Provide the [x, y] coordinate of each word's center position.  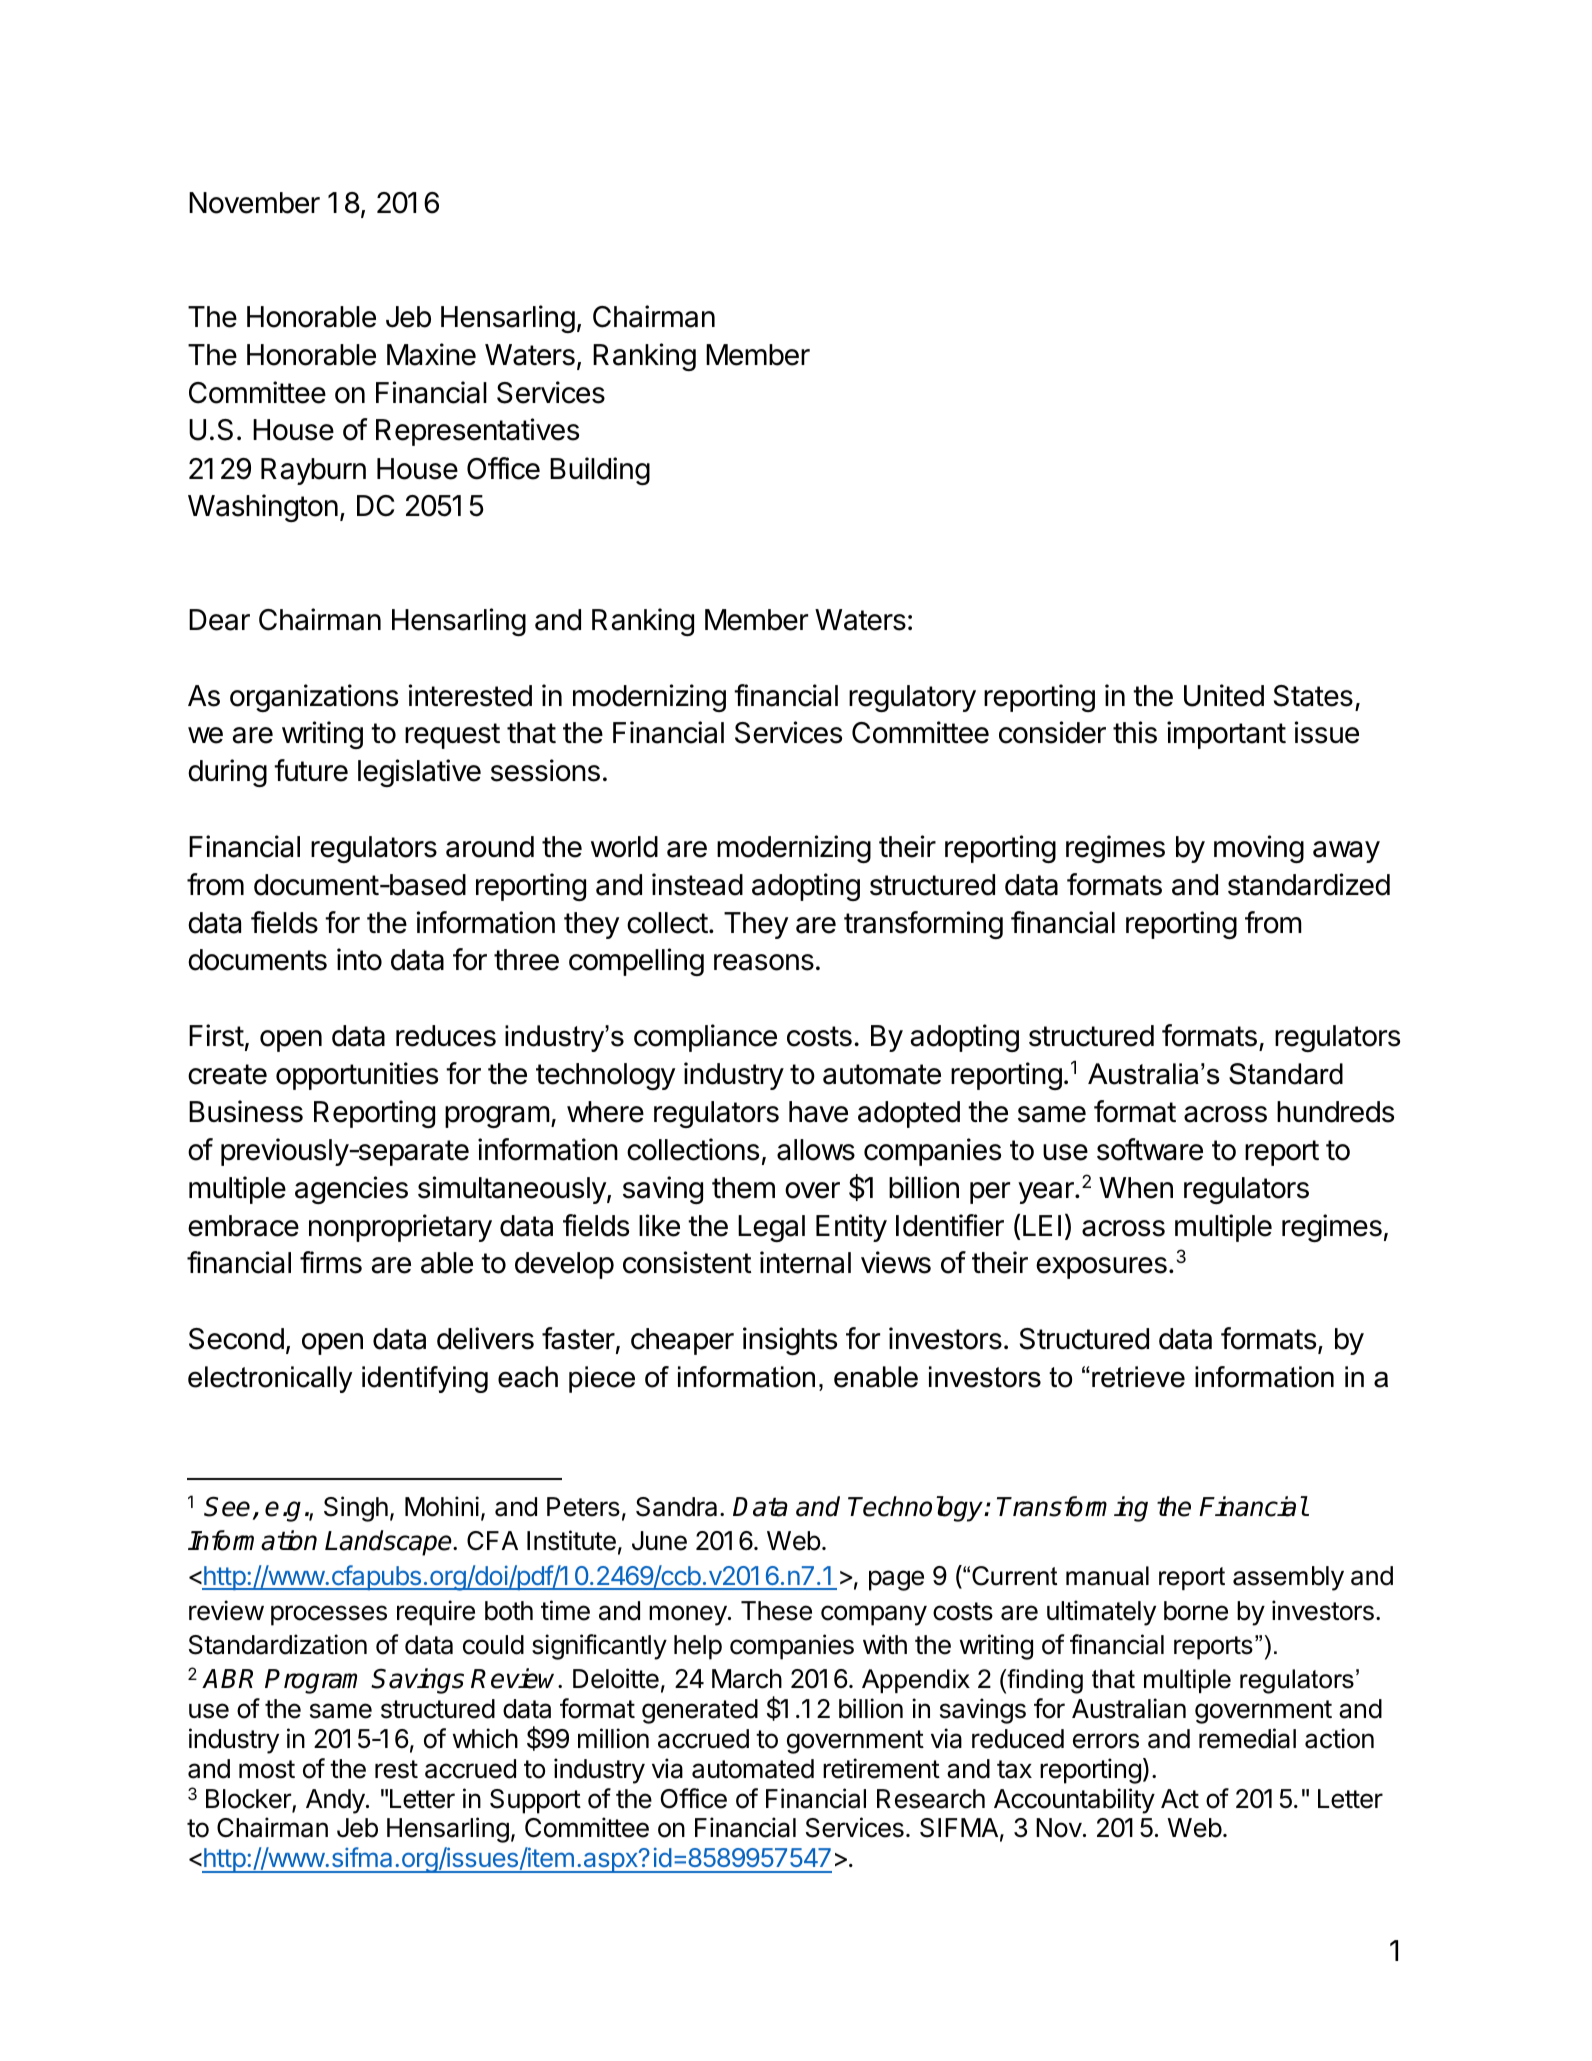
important [1226, 735]
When [1136, 1188]
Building [600, 471]
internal [805, 1262]
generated [700, 1711]
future [311, 770]
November [254, 203]
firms [331, 1262]
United [1224, 695]
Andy [336, 1801]
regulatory [912, 698]
